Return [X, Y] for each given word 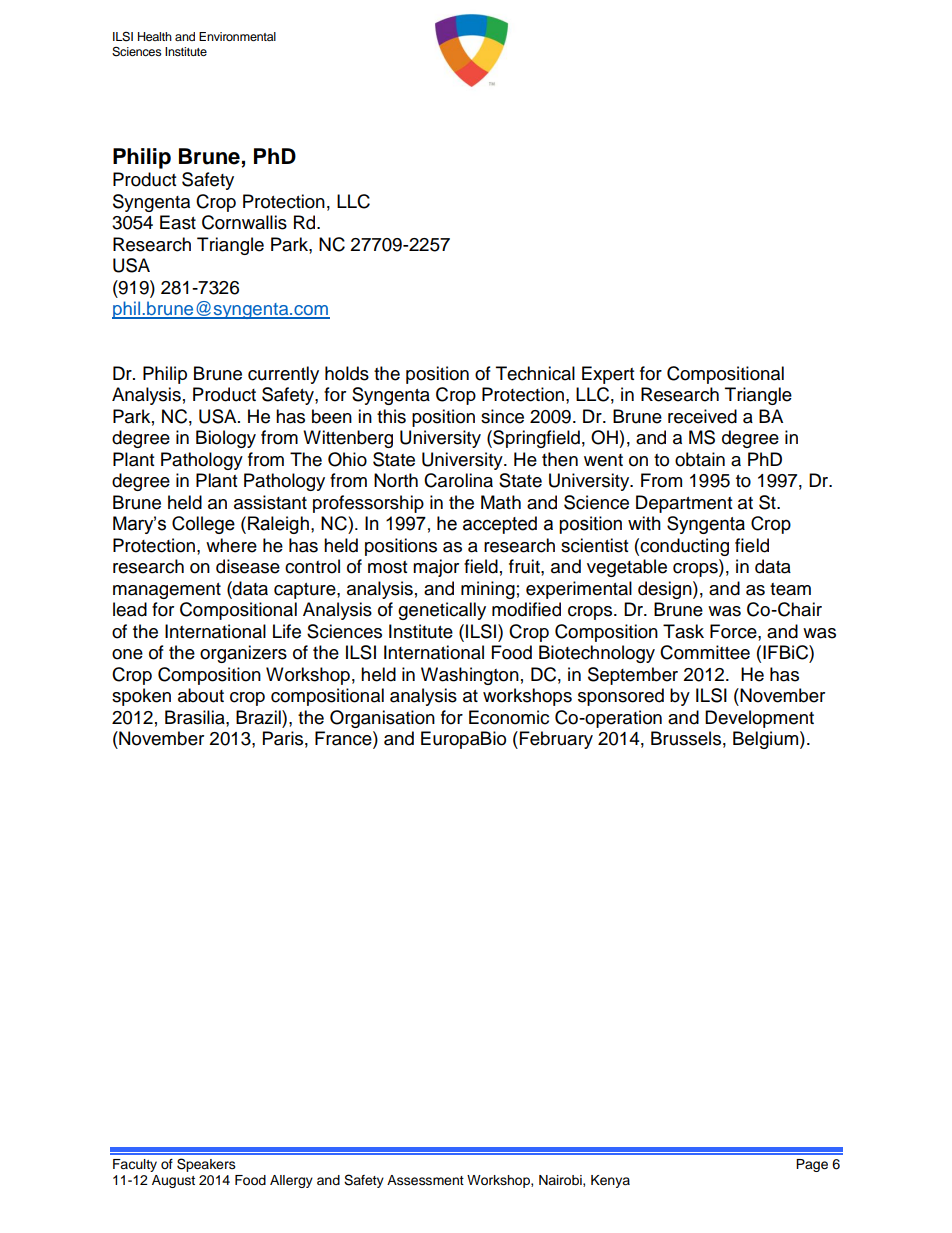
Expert [608, 375]
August [173, 1181]
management [167, 591]
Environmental [237, 36]
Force [734, 631]
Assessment [425, 1180]
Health [155, 36]
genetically [442, 611]
